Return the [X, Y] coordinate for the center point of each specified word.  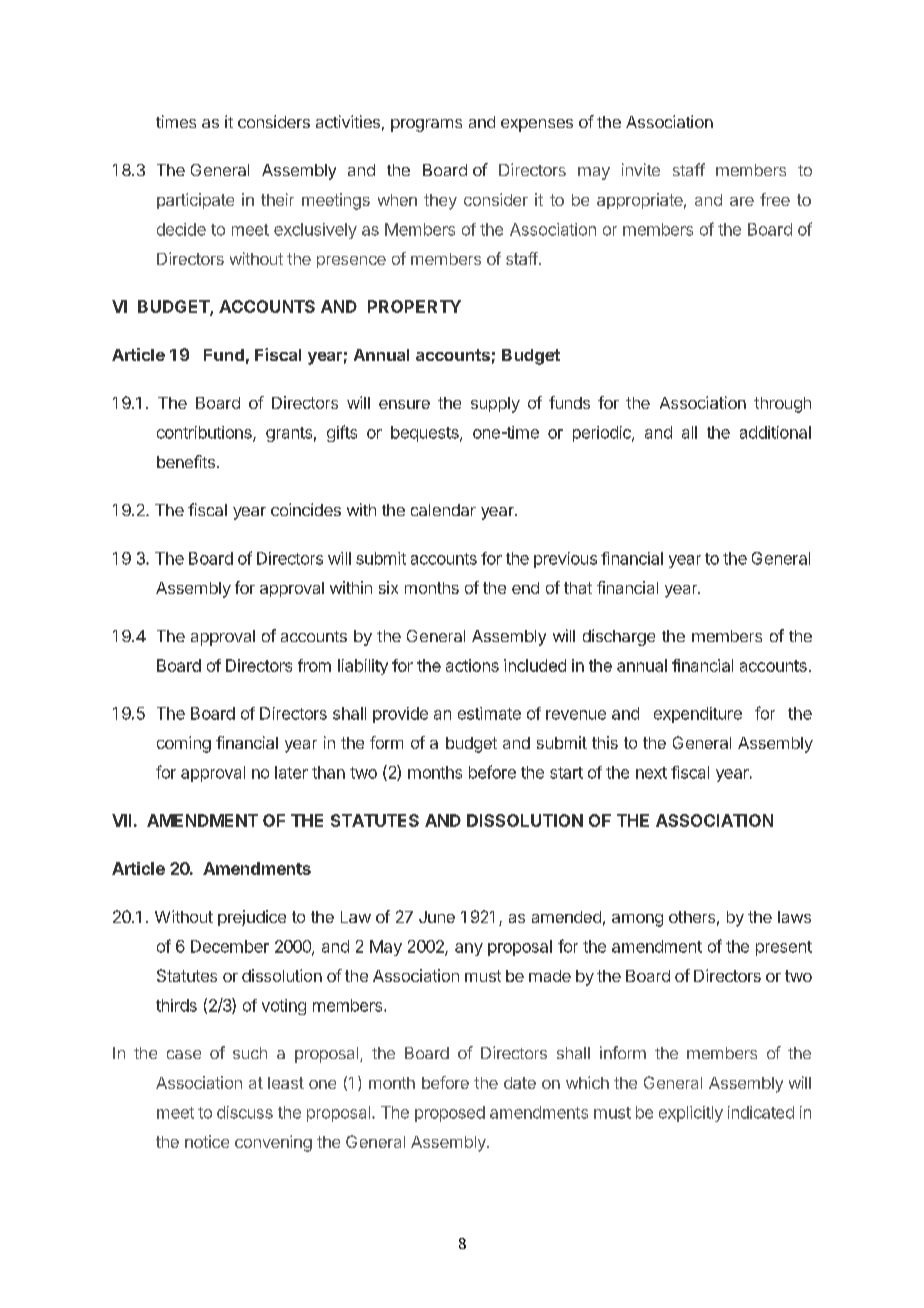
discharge [619, 637]
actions [472, 665]
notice [207, 1141]
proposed [450, 1114]
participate [195, 201]
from [314, 665]
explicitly [691, 1114]
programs [426, 125]
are [742, 201]
